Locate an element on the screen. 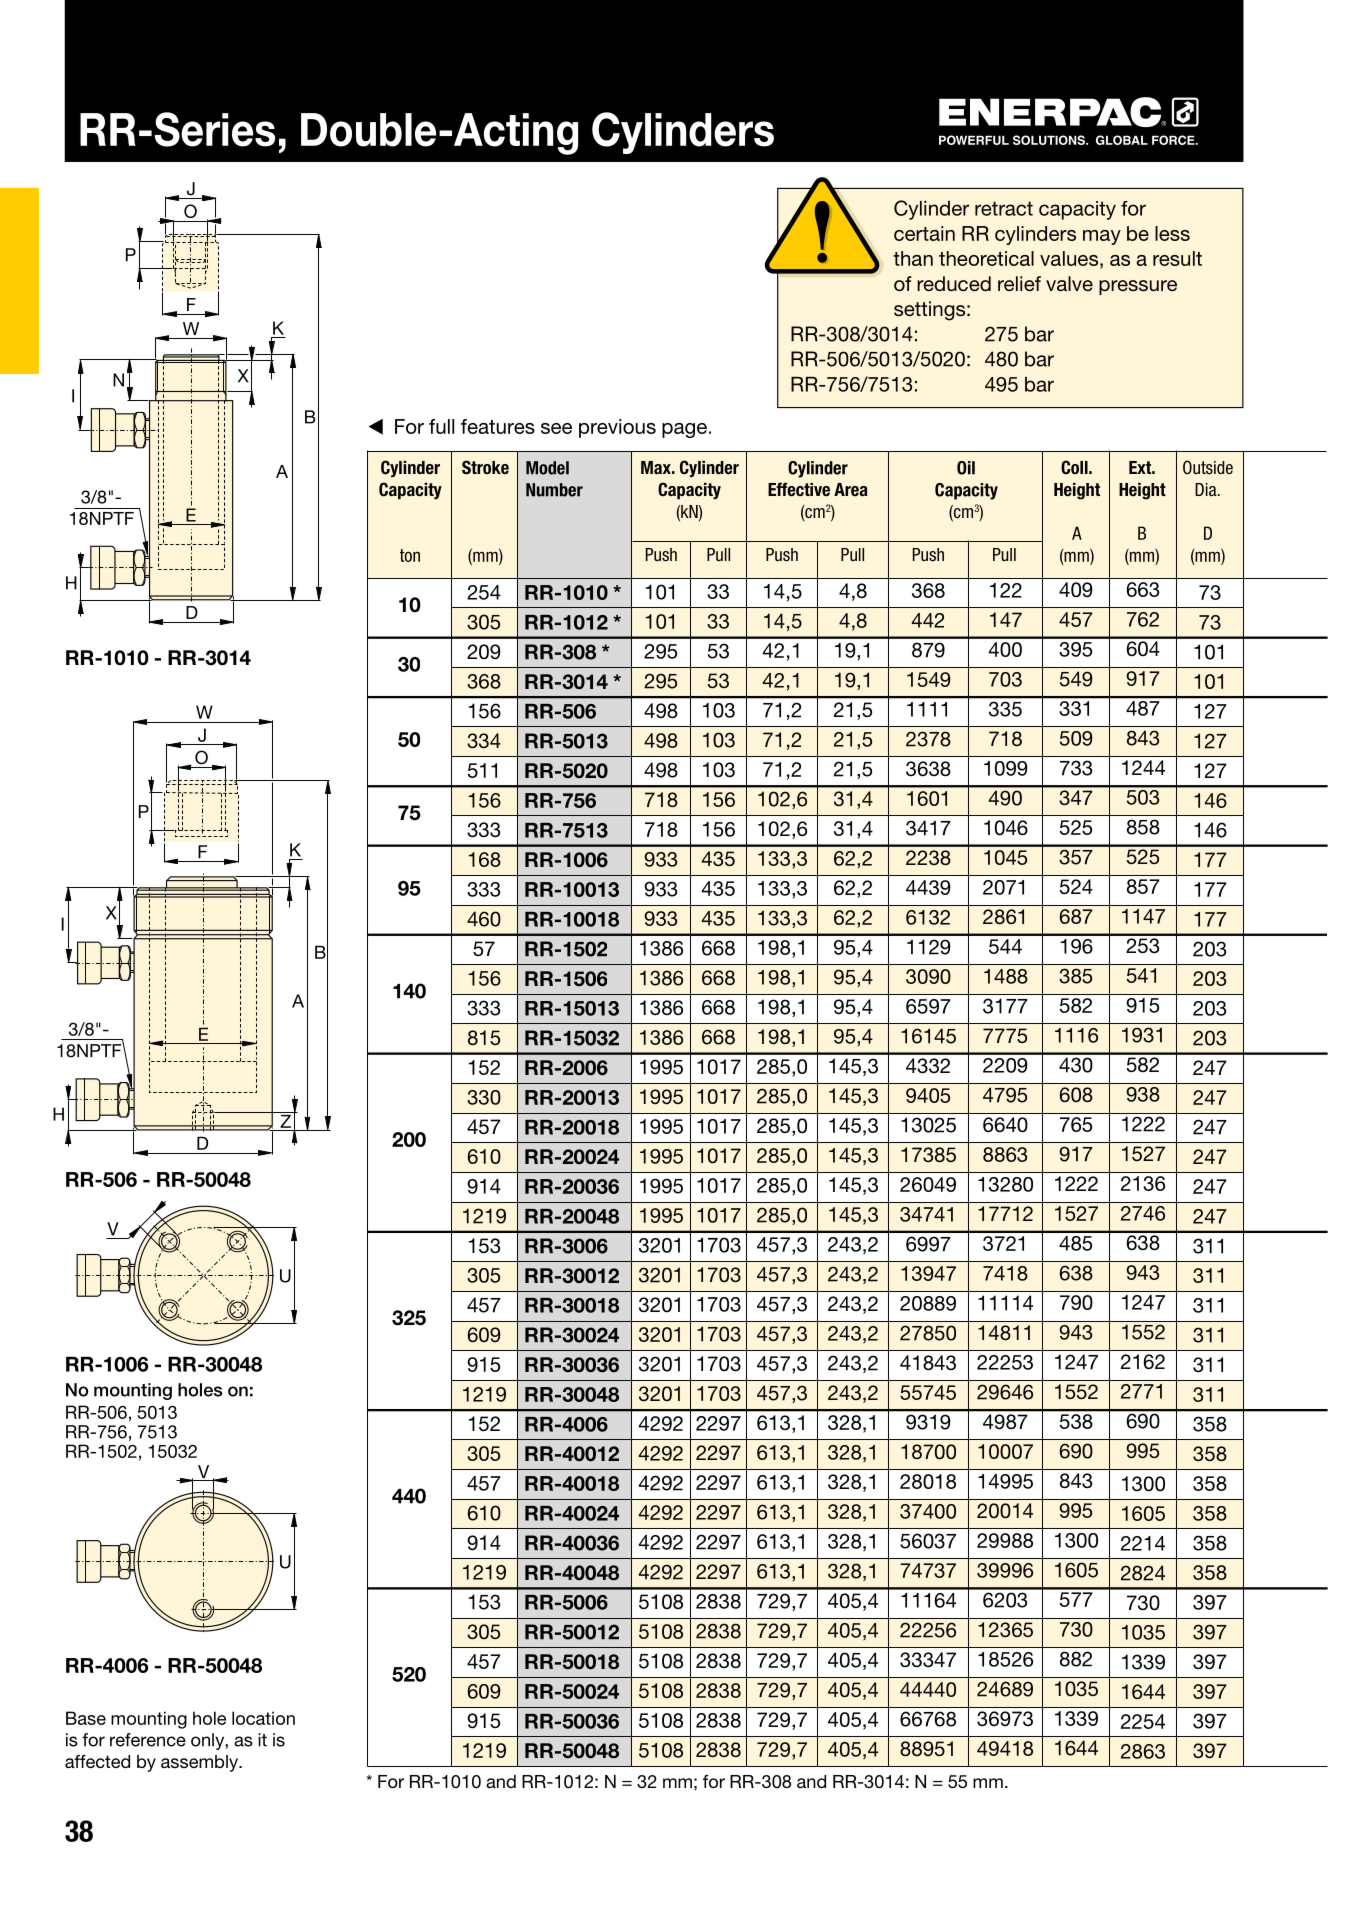  may is located at coordinates (1102, 237).
